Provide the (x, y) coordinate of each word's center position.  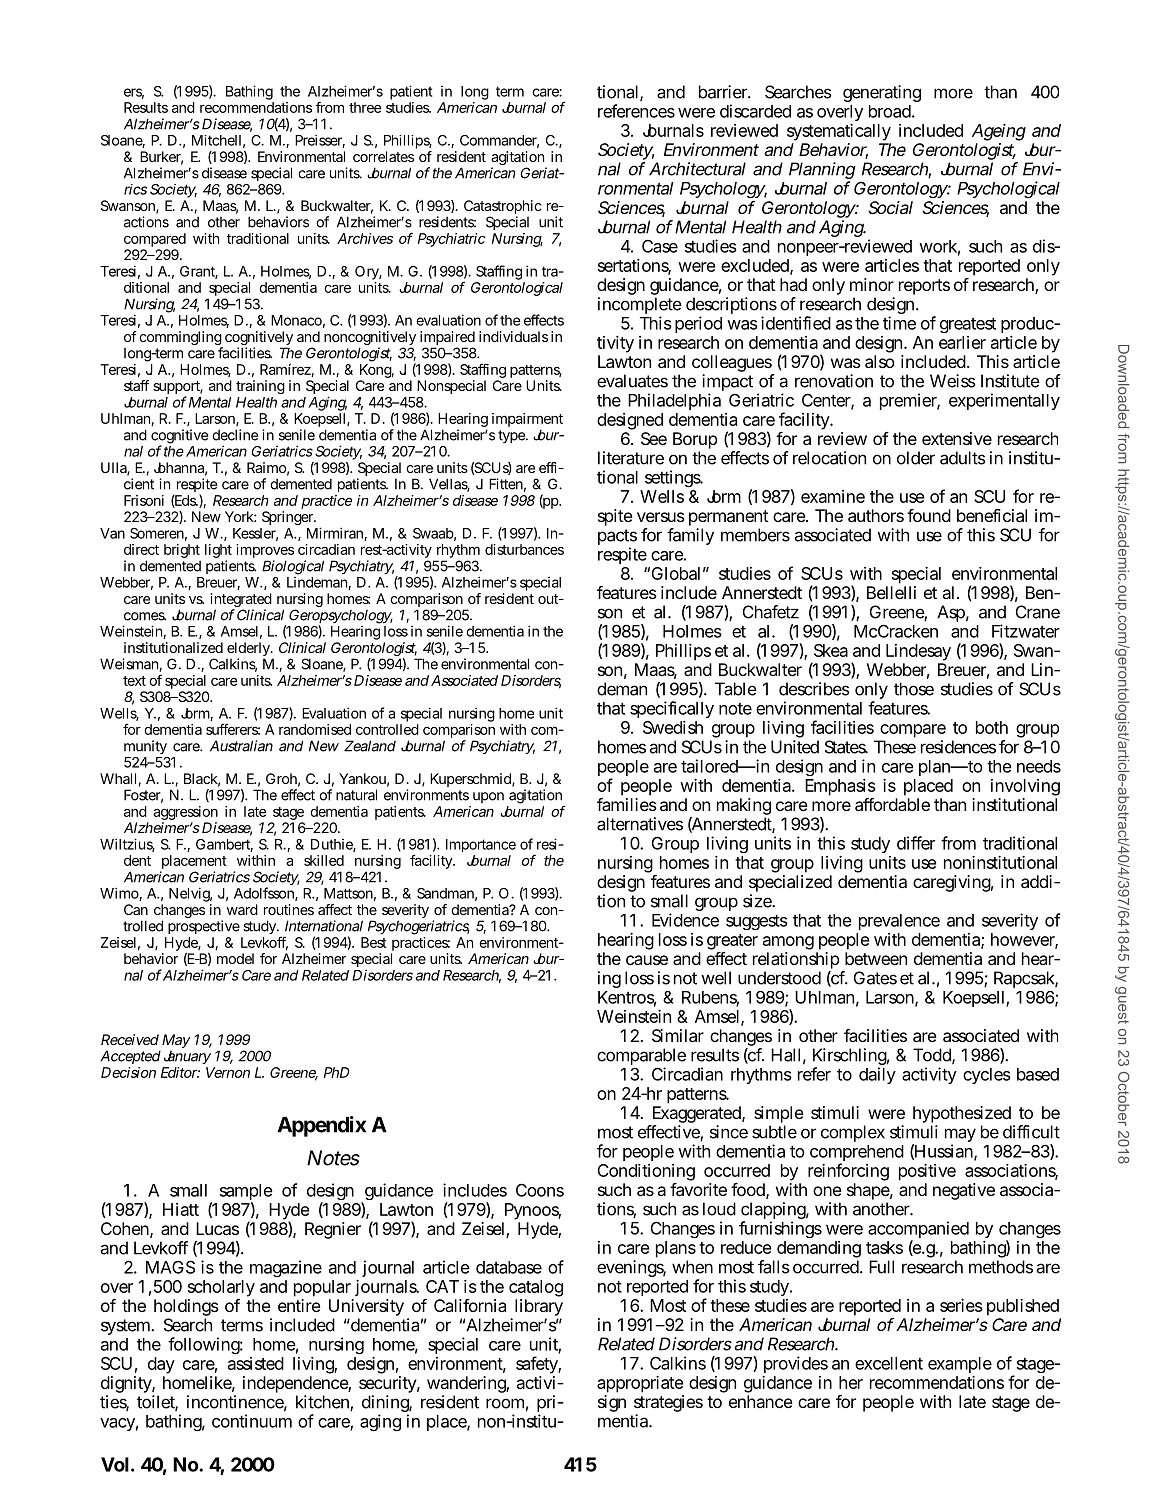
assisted (256, 1363)
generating (882, 93)
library (539, 1309)
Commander (499, 141)
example (960, 1365)
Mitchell (216, 140)
